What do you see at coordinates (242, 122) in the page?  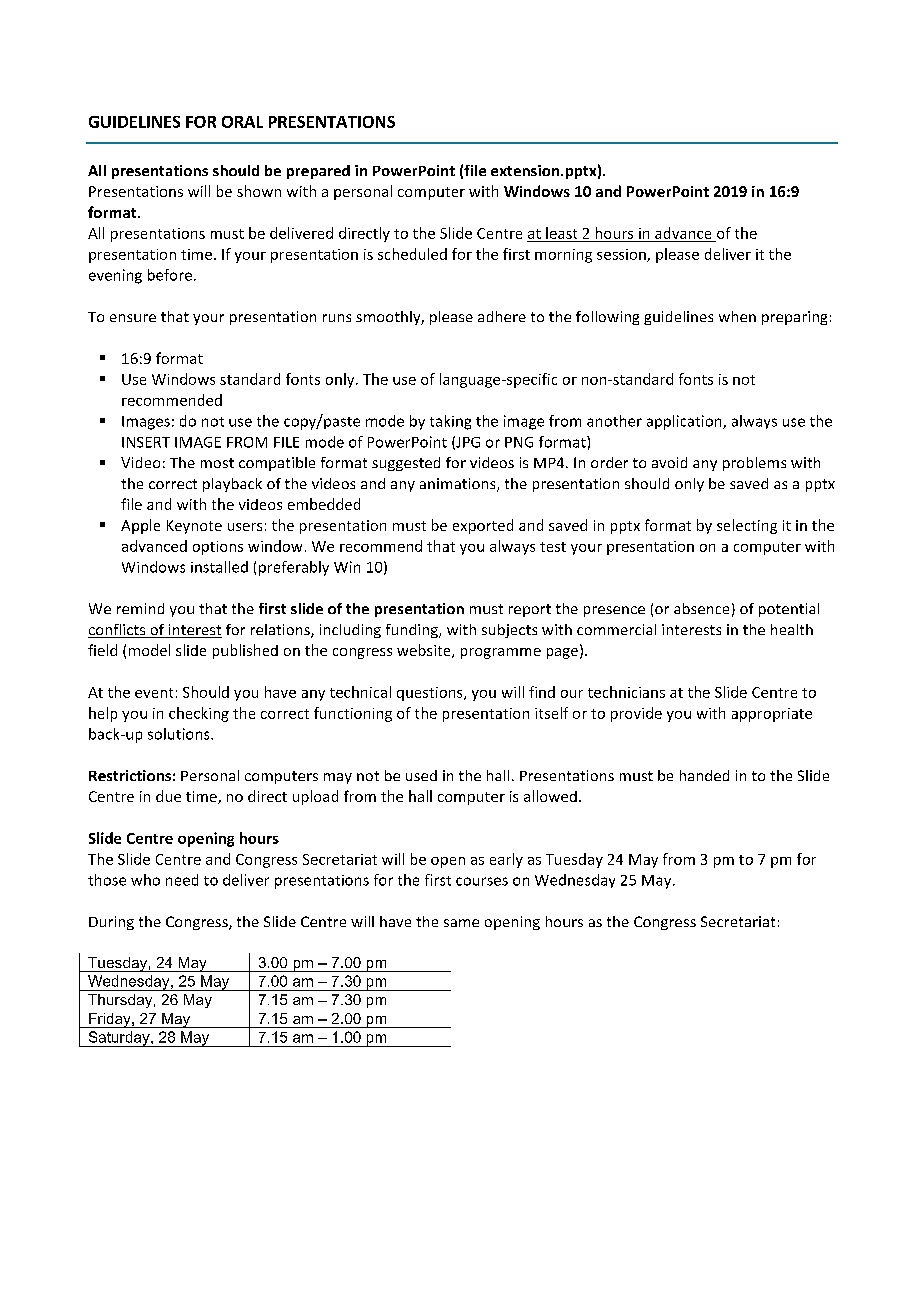 I see `ORAL` at bounding box center [242, 122].
